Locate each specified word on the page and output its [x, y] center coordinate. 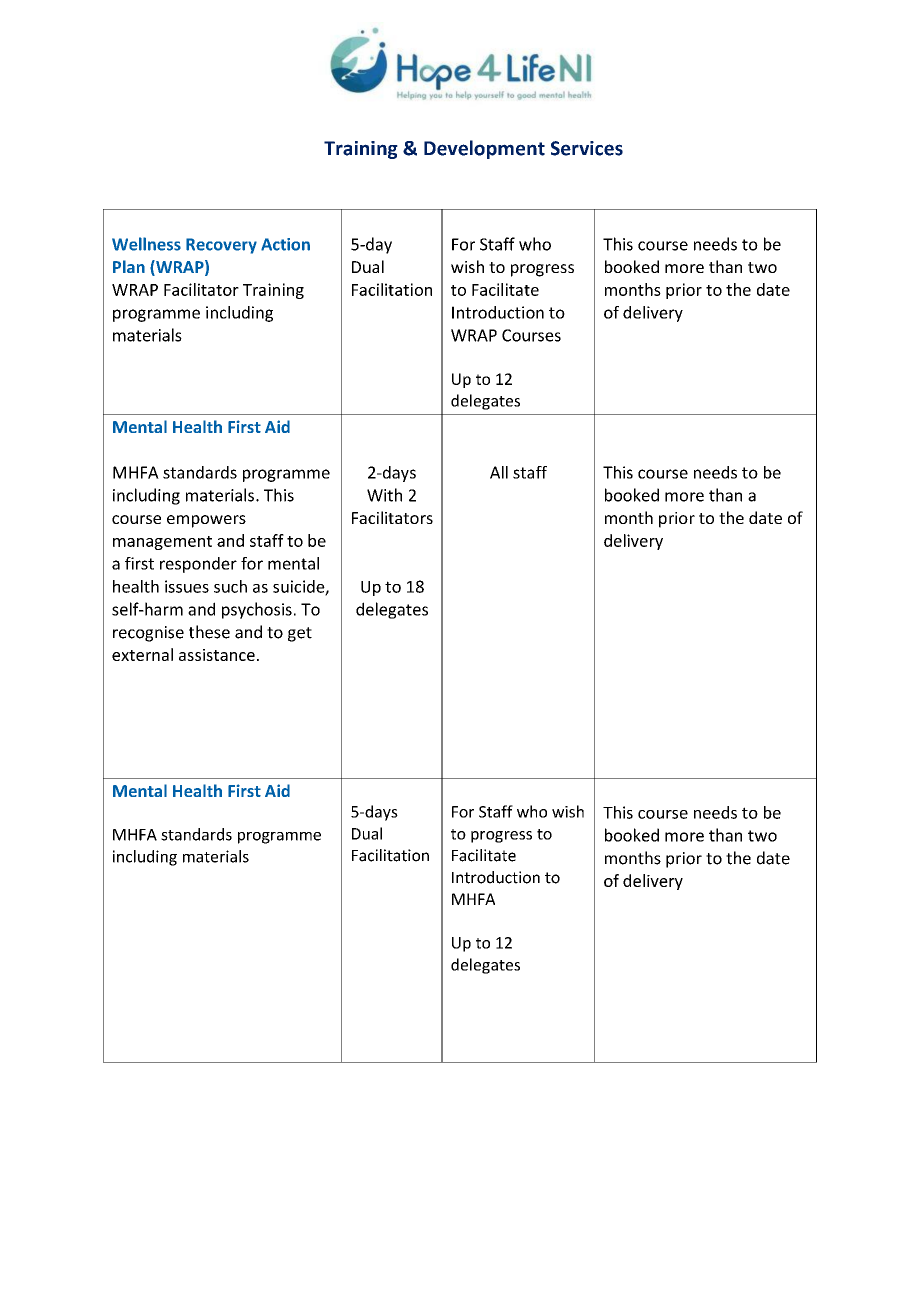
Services [587, 148]
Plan [129, 266]
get [300, 634]
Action [285, 244]
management [162, 543]
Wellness [146, 244]
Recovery [221, 246]
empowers [206, 521]
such [230, 586]
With [384, 495]
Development [484, 149]
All [499, 472]
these [209, 632]
